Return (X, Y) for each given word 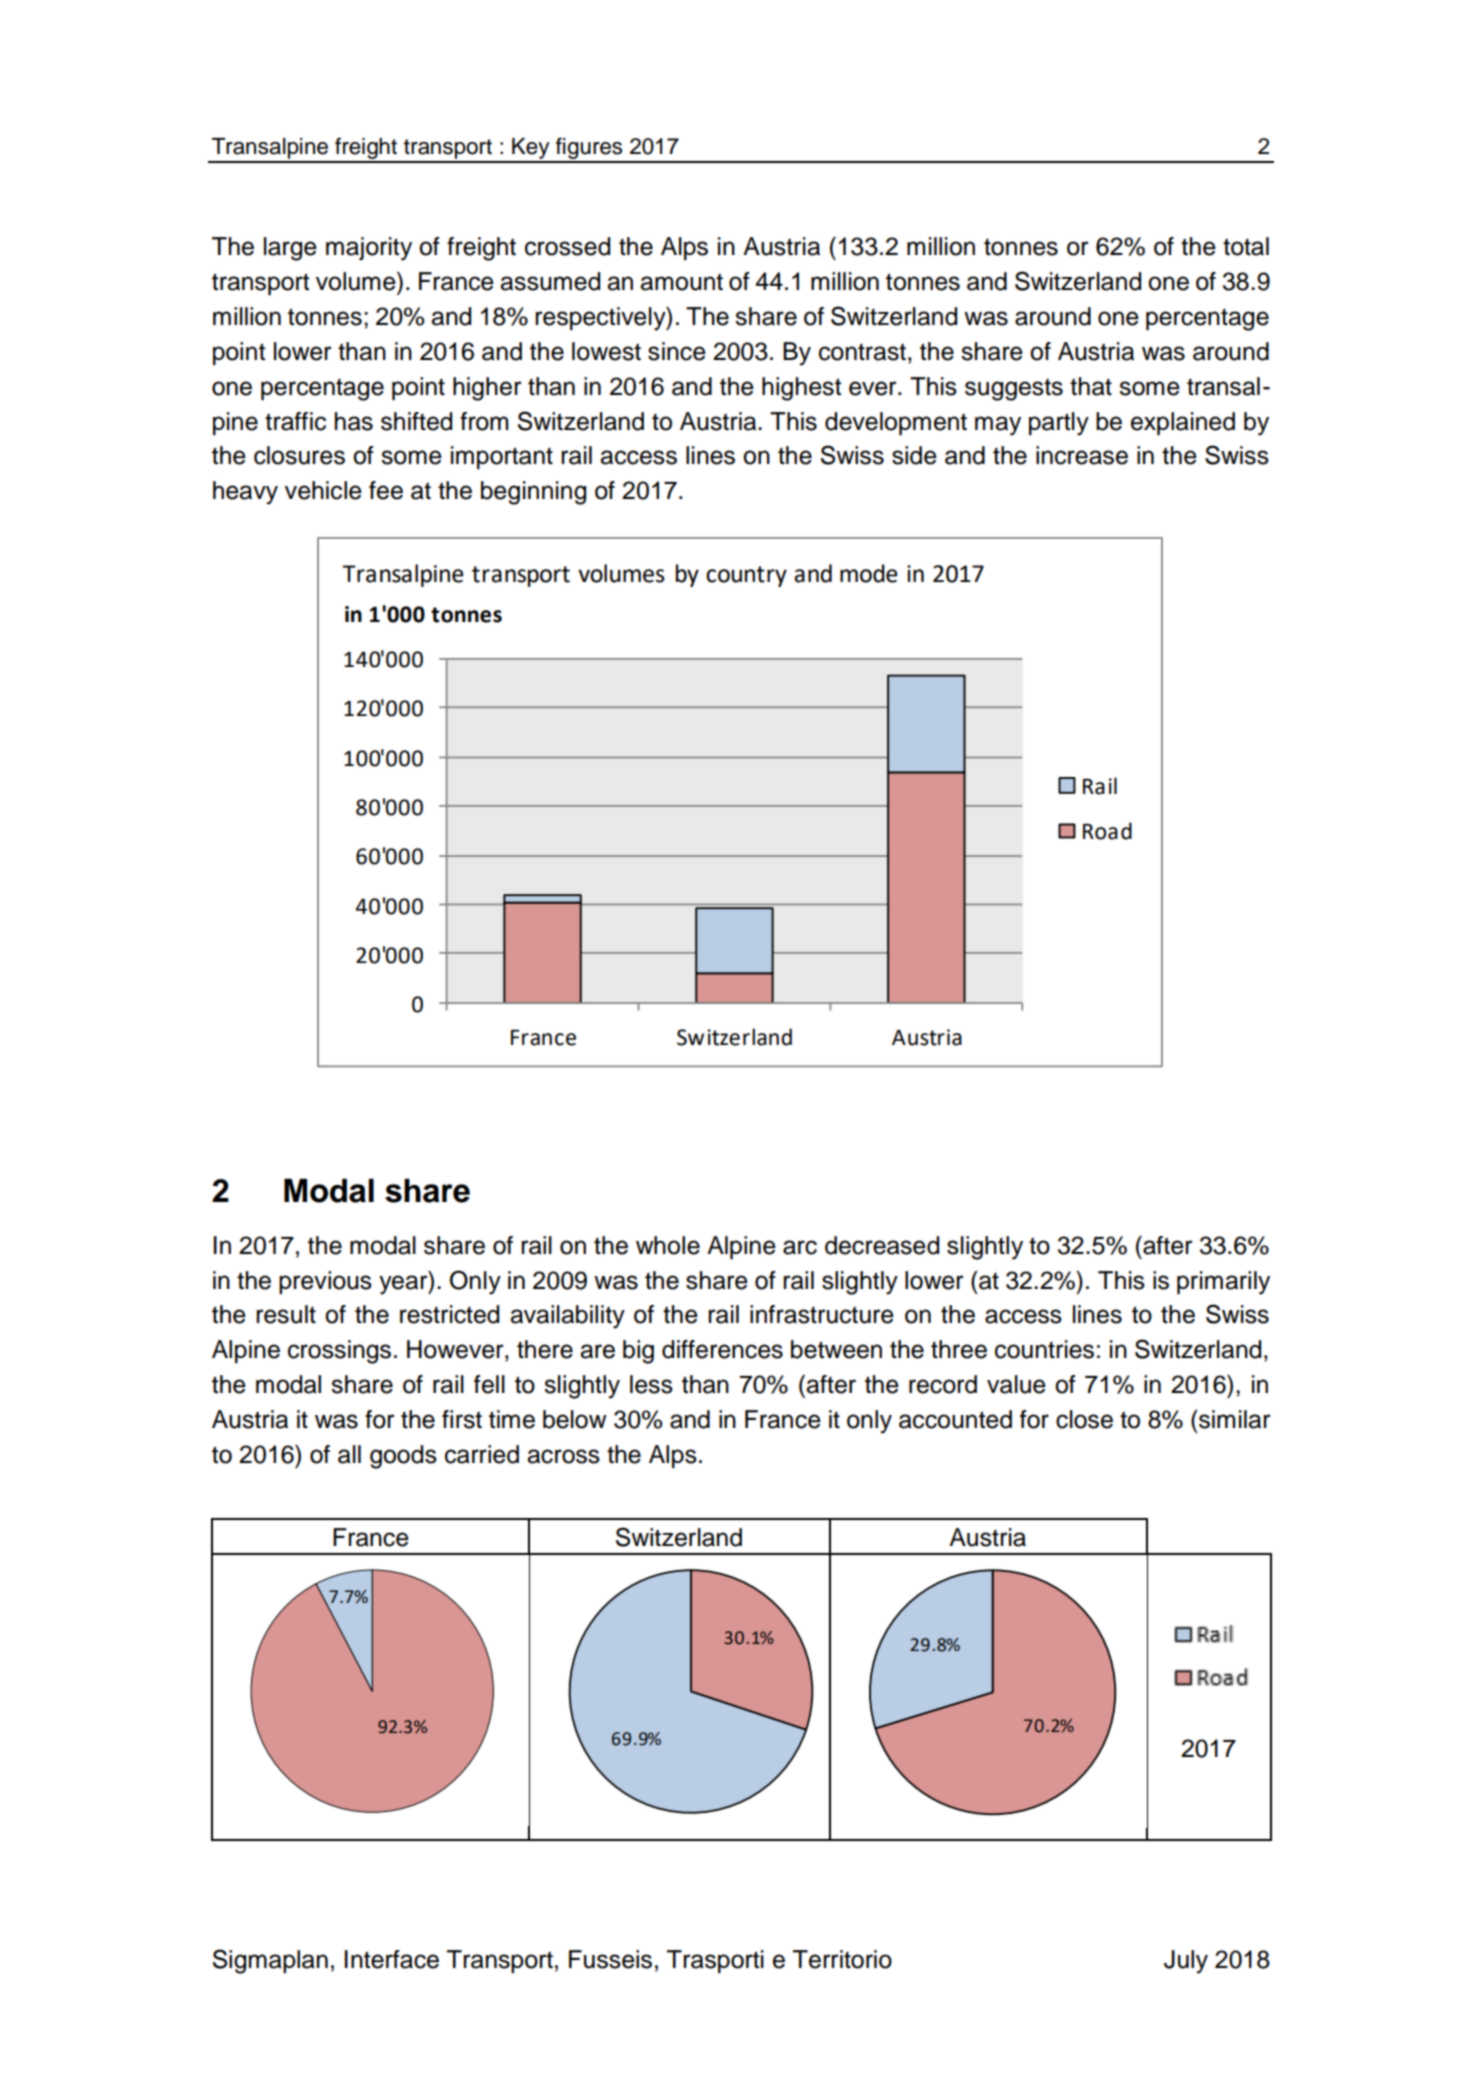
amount (681, 282)
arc (800, 1247)
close (1084, 1419)
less (651, 1384)
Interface (392, 1959)
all (349, 1454)
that (1091, 386)
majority (369, 249)
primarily (1223, 1283)
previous (325, 1282)
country (746, 576)
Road (1107, 831)
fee (386, 490)
